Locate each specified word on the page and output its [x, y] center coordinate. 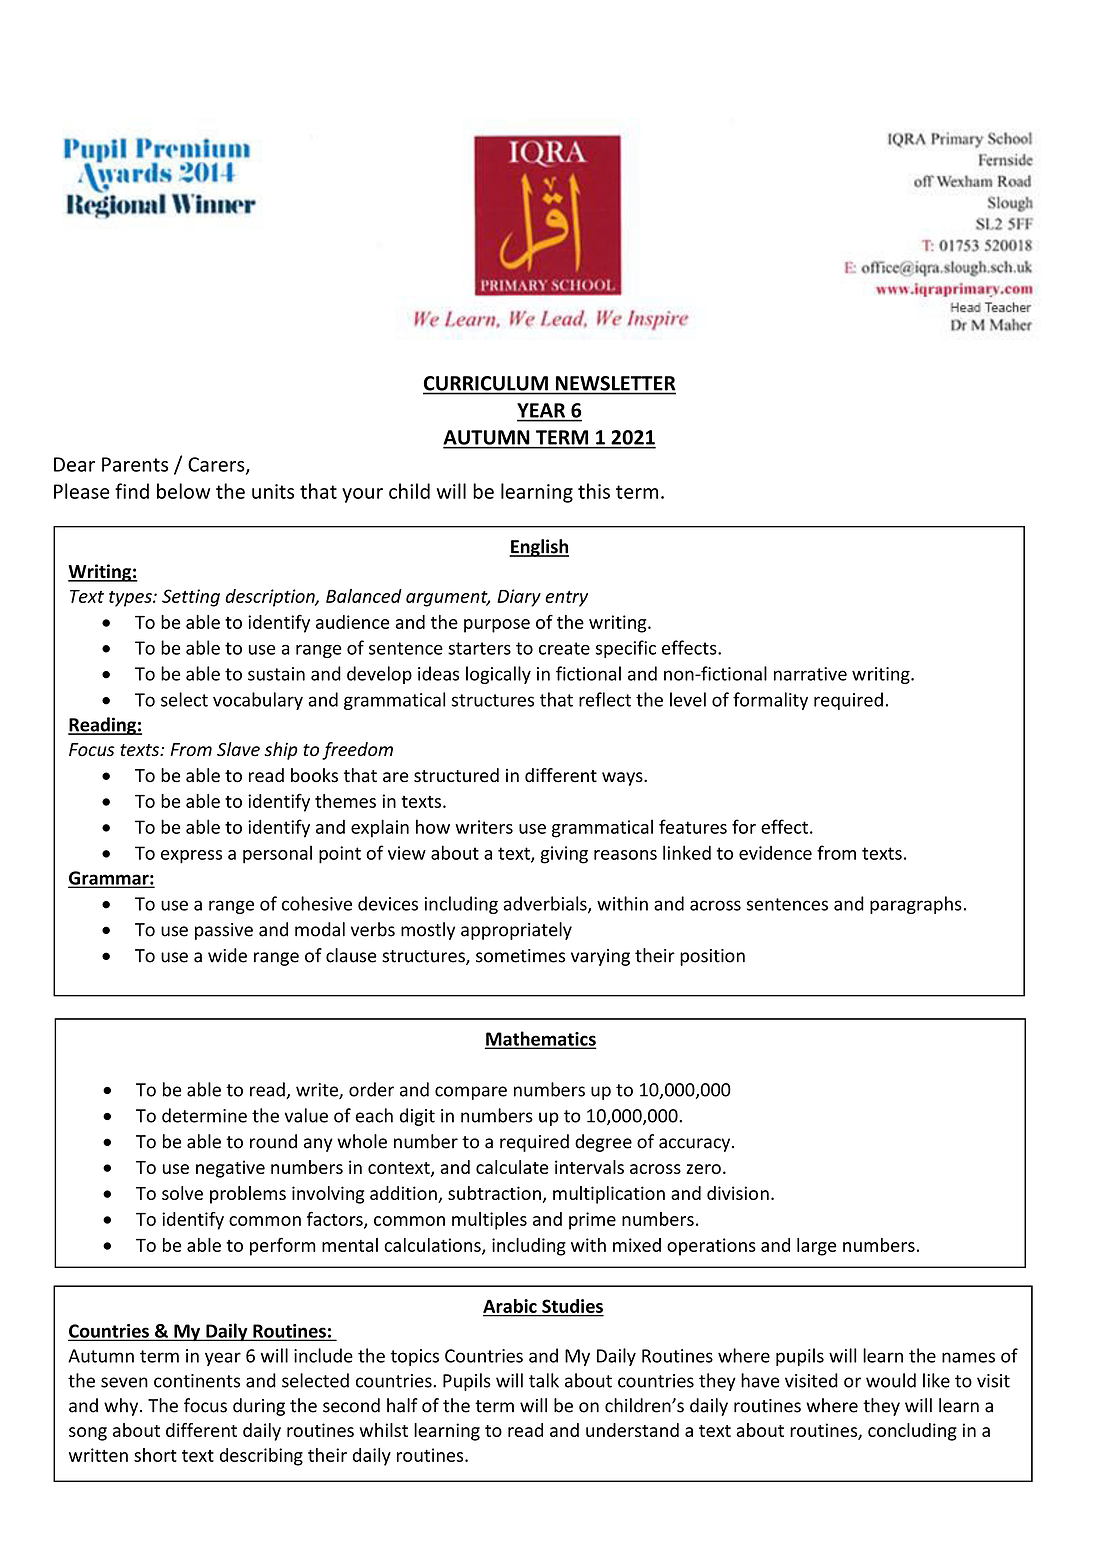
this [594, 491]
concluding [912, 1432]
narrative [810, 674]
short [155, 1455]
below [183, 491]
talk [544, 1380]
